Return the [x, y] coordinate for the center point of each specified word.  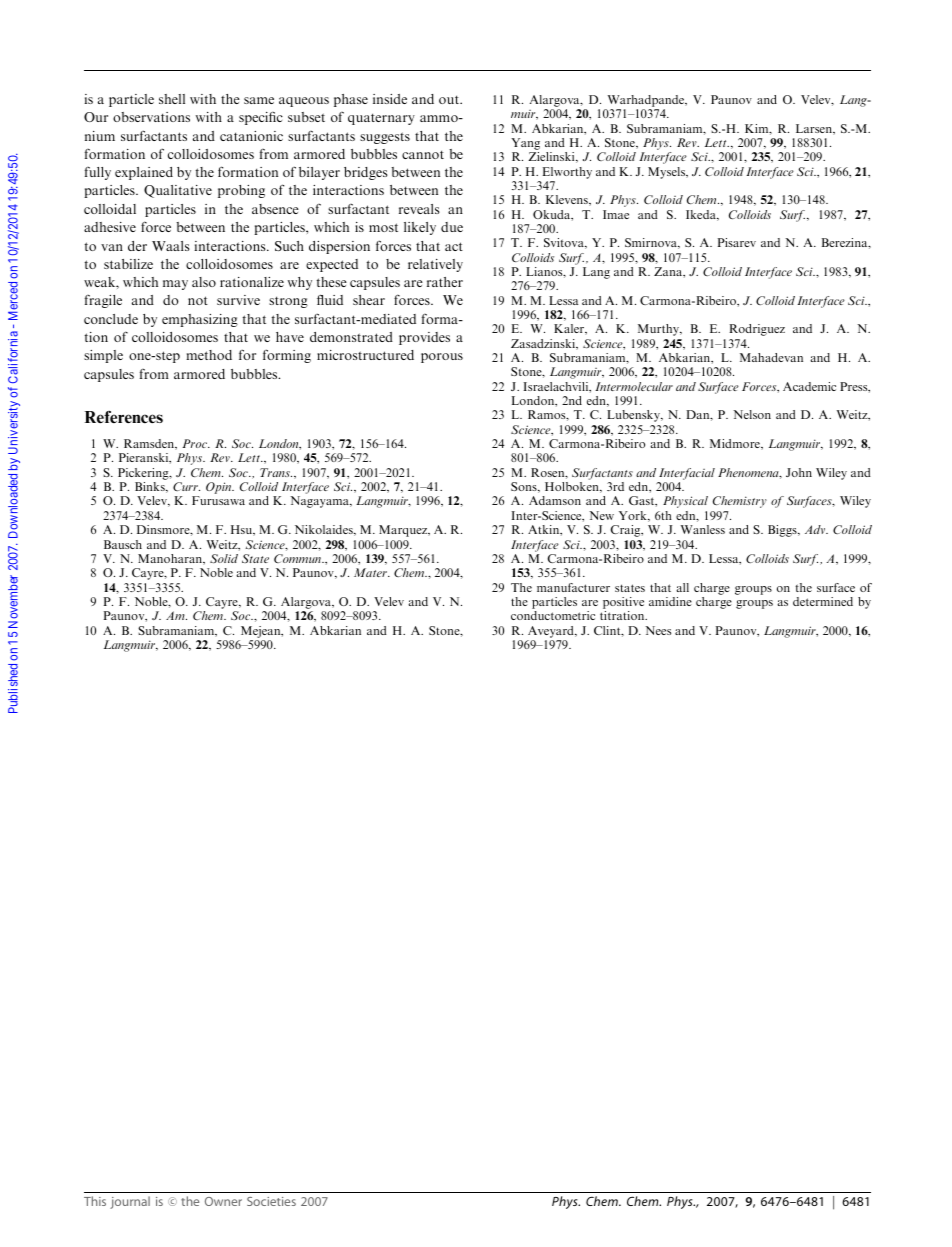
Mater [371, 572]
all [682, 587]
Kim [758, 129]
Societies [271, 1201]
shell [172, 99]
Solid [224, 558]
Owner [223, 1201]
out [450, 99]
